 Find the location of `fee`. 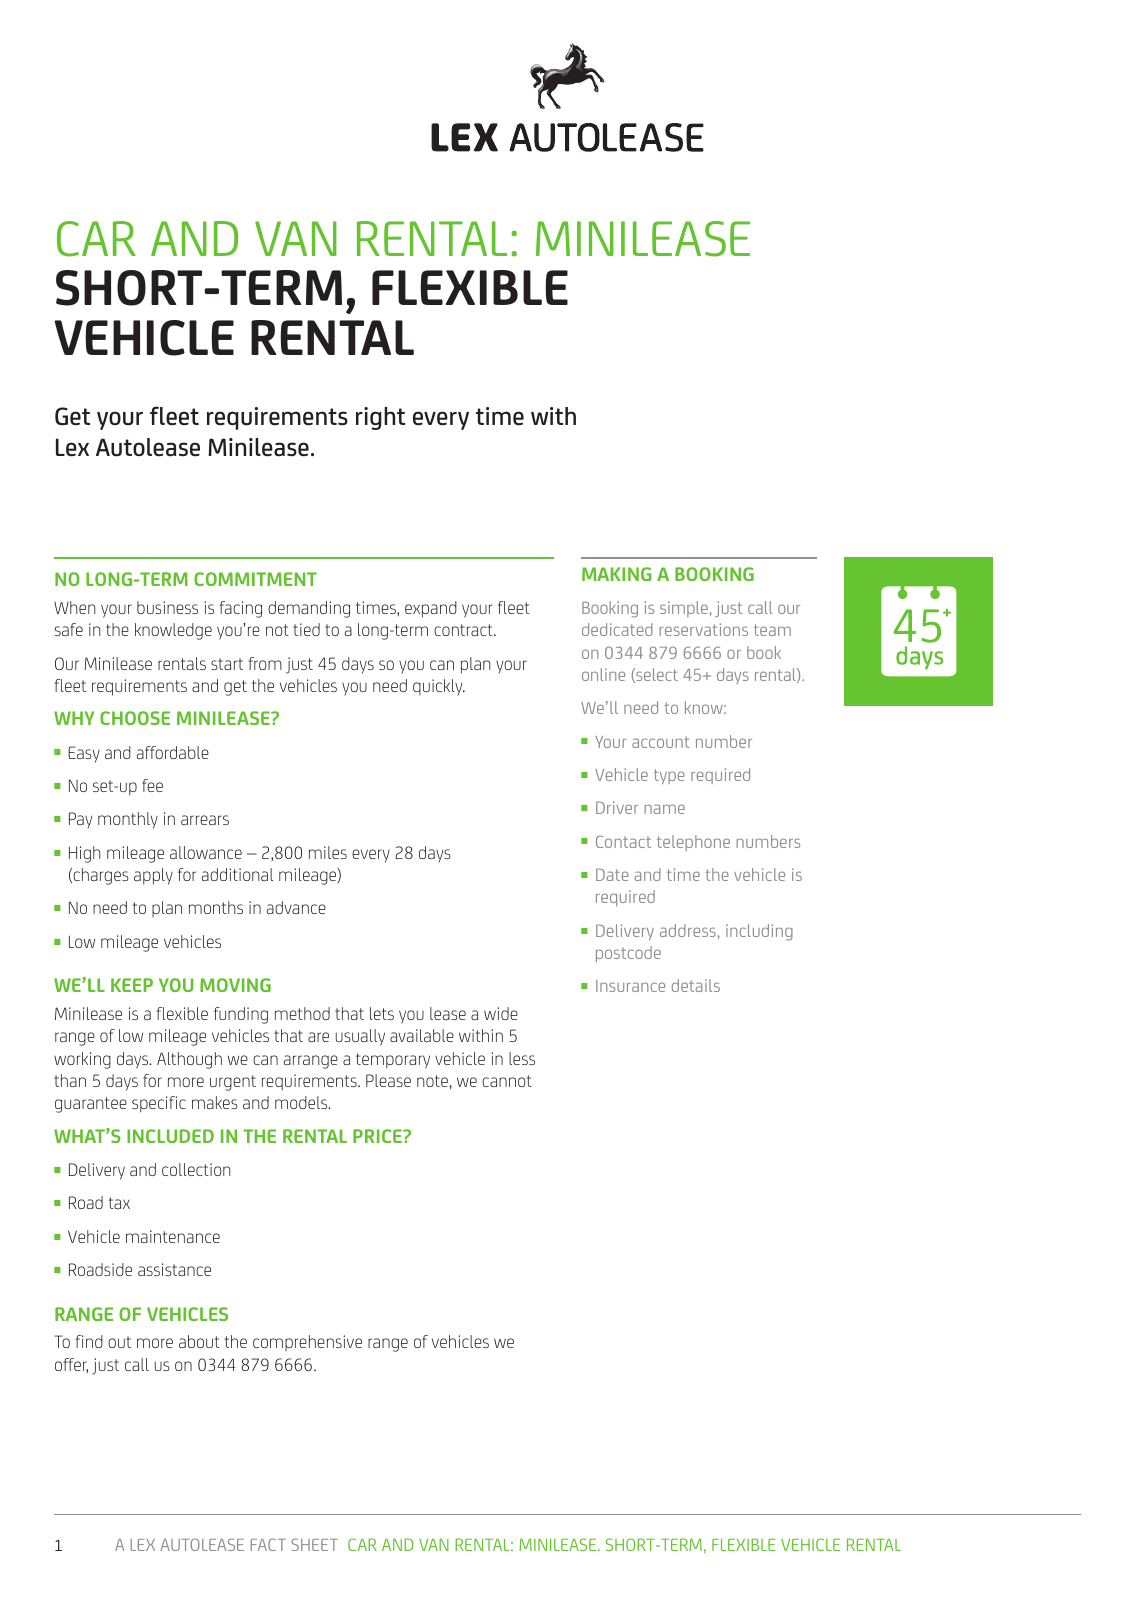

fee is located at coordinates (152, 785).
